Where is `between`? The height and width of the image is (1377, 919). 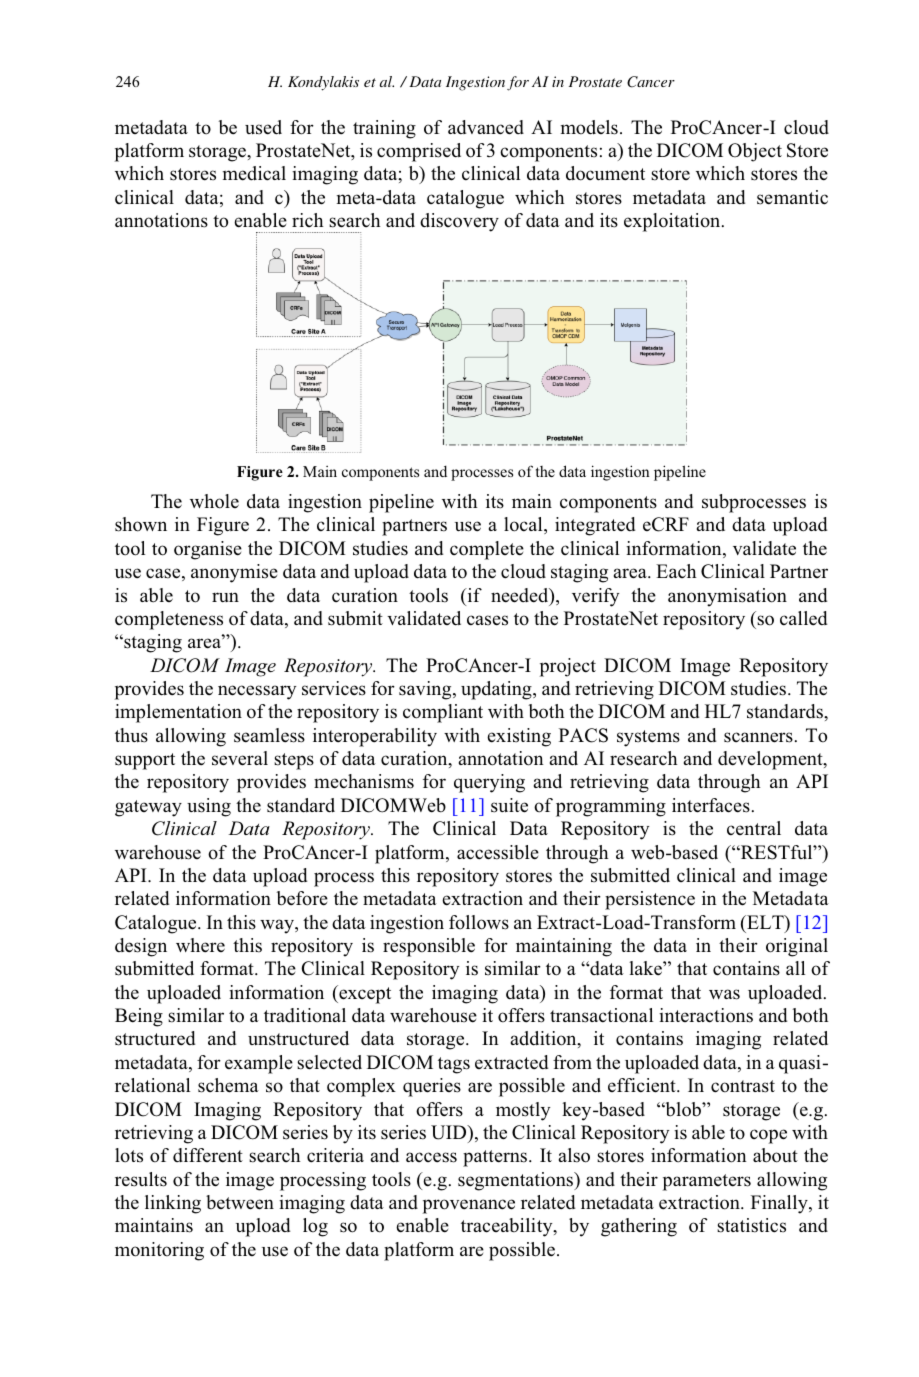 between is located at coordinates (240, 1202).
